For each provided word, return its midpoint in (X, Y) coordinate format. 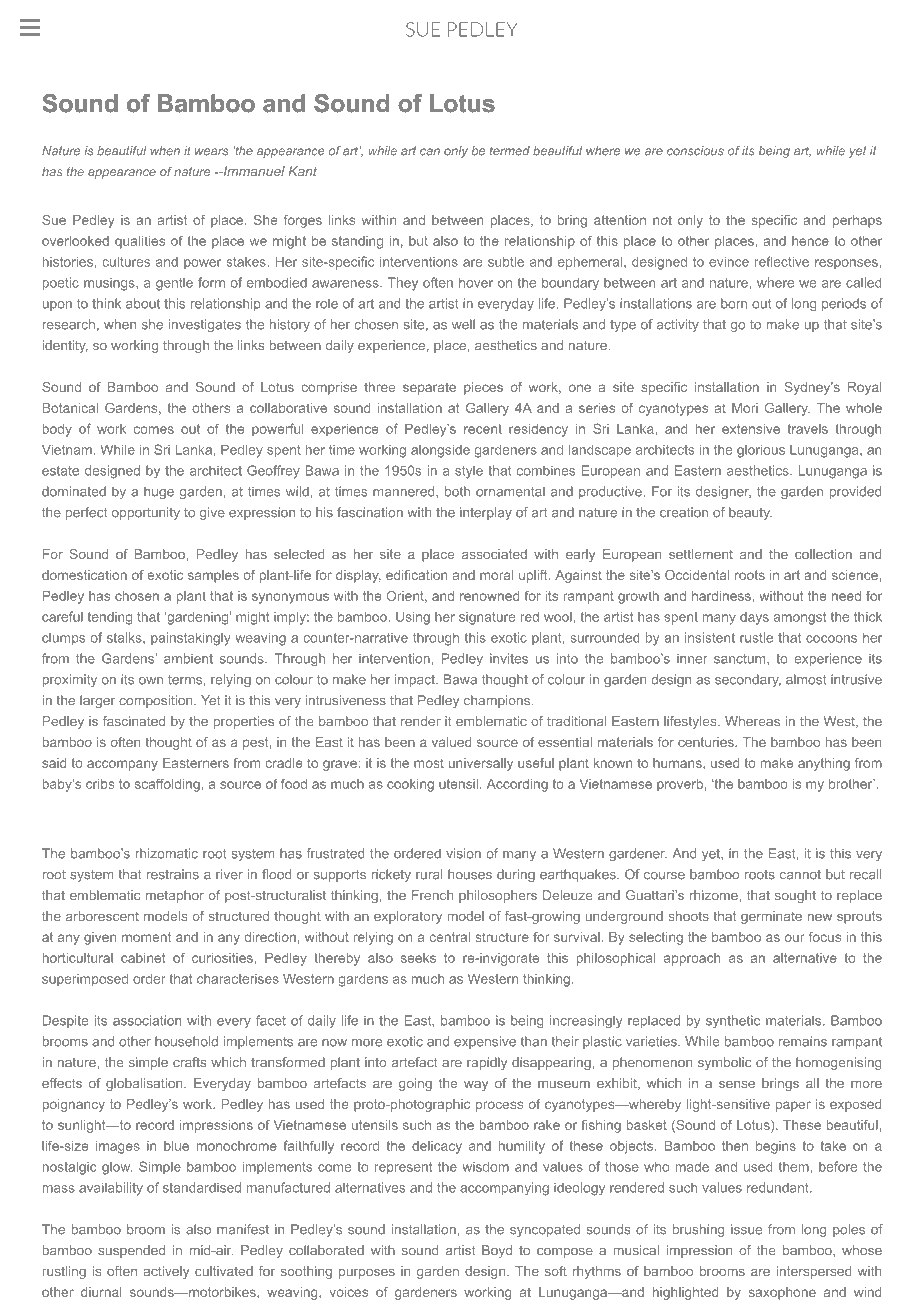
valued (452, 742)
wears (211, 152)
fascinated (134, 721)
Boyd (497, 1251)
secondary (748, 680)
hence (810, 241)
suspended (131, 1251)
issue (746, 1229)
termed (510, 151)
